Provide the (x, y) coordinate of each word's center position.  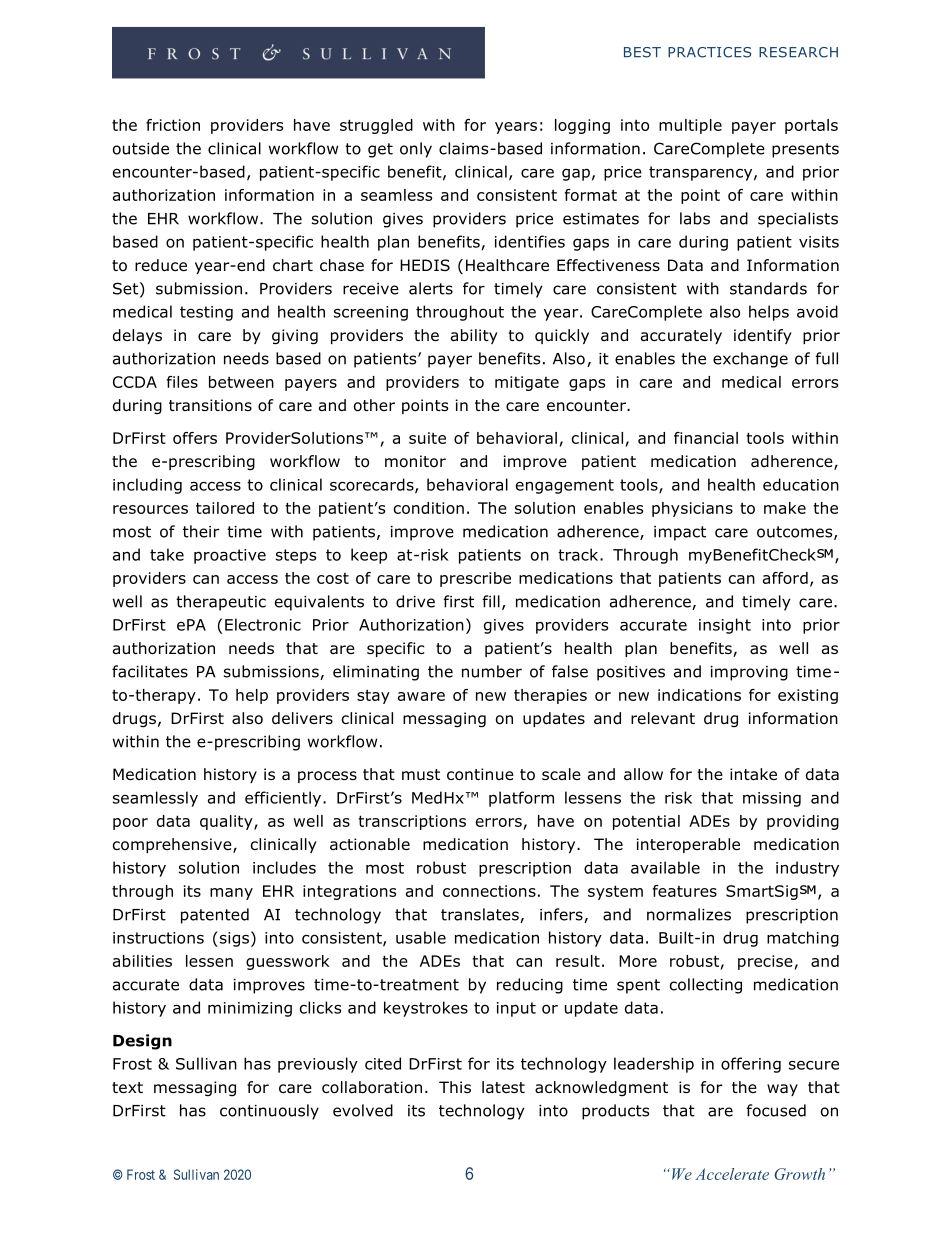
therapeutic (221, 603)
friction (173, 125)
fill (491, 601)
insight (725, 626)
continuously (269, 1112)
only (416, 150)
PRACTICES (709, 52)
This (455, 1087)
